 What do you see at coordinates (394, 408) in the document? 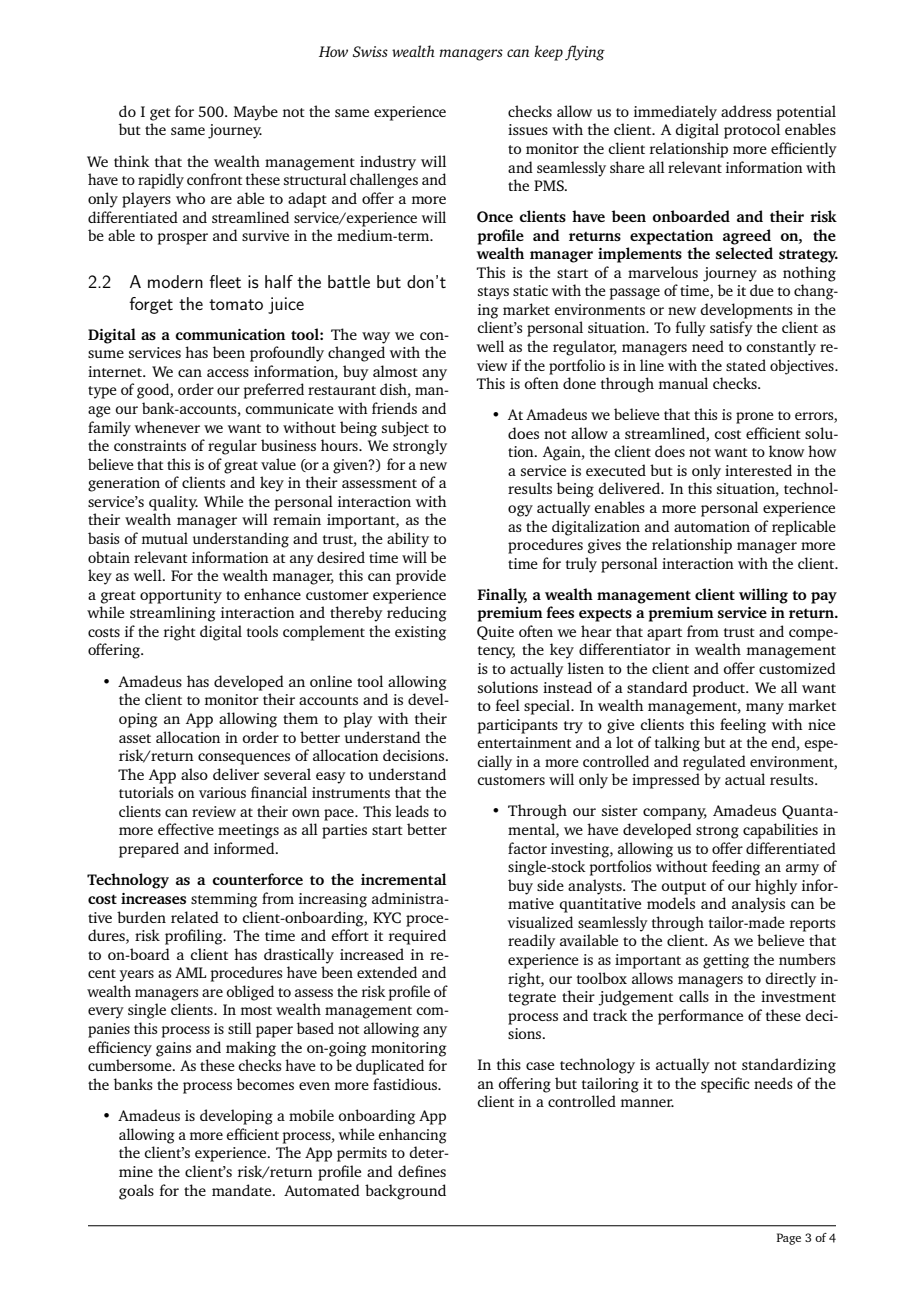
I see `friends` at bounding box center [394, 408].
